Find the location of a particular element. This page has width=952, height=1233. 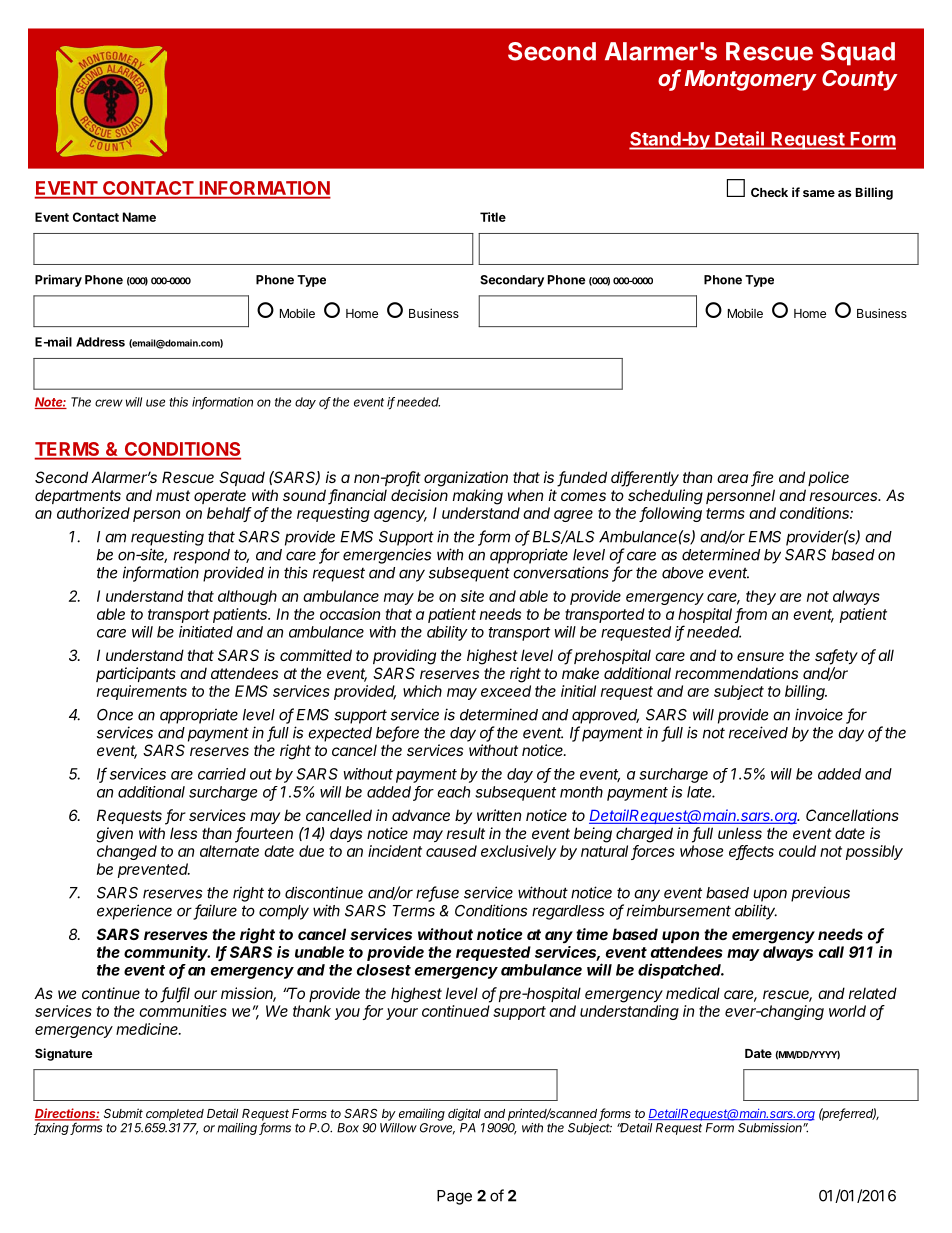

completed is located at coordinates (175, 1115).
